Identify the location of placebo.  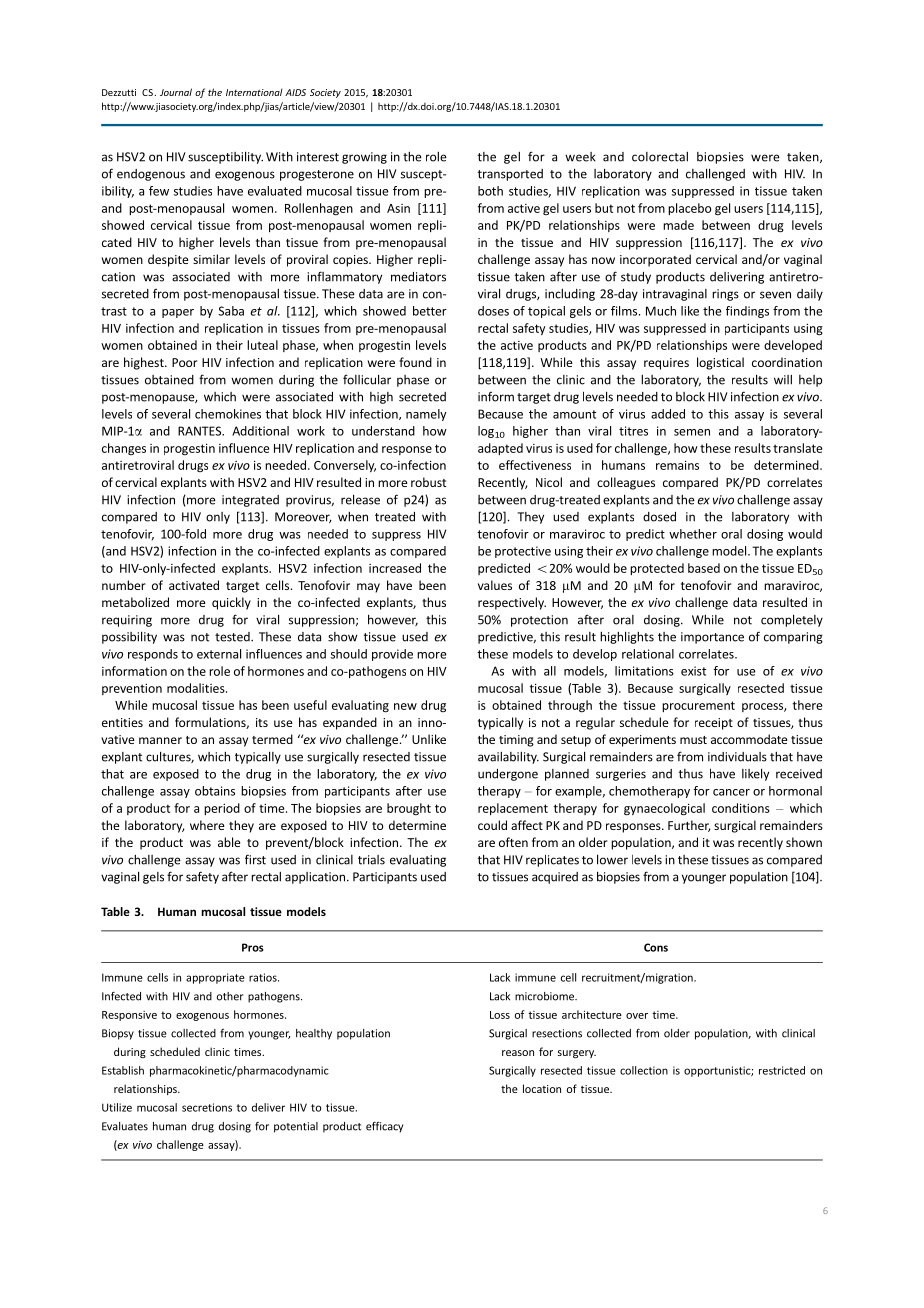
(689, 209).
